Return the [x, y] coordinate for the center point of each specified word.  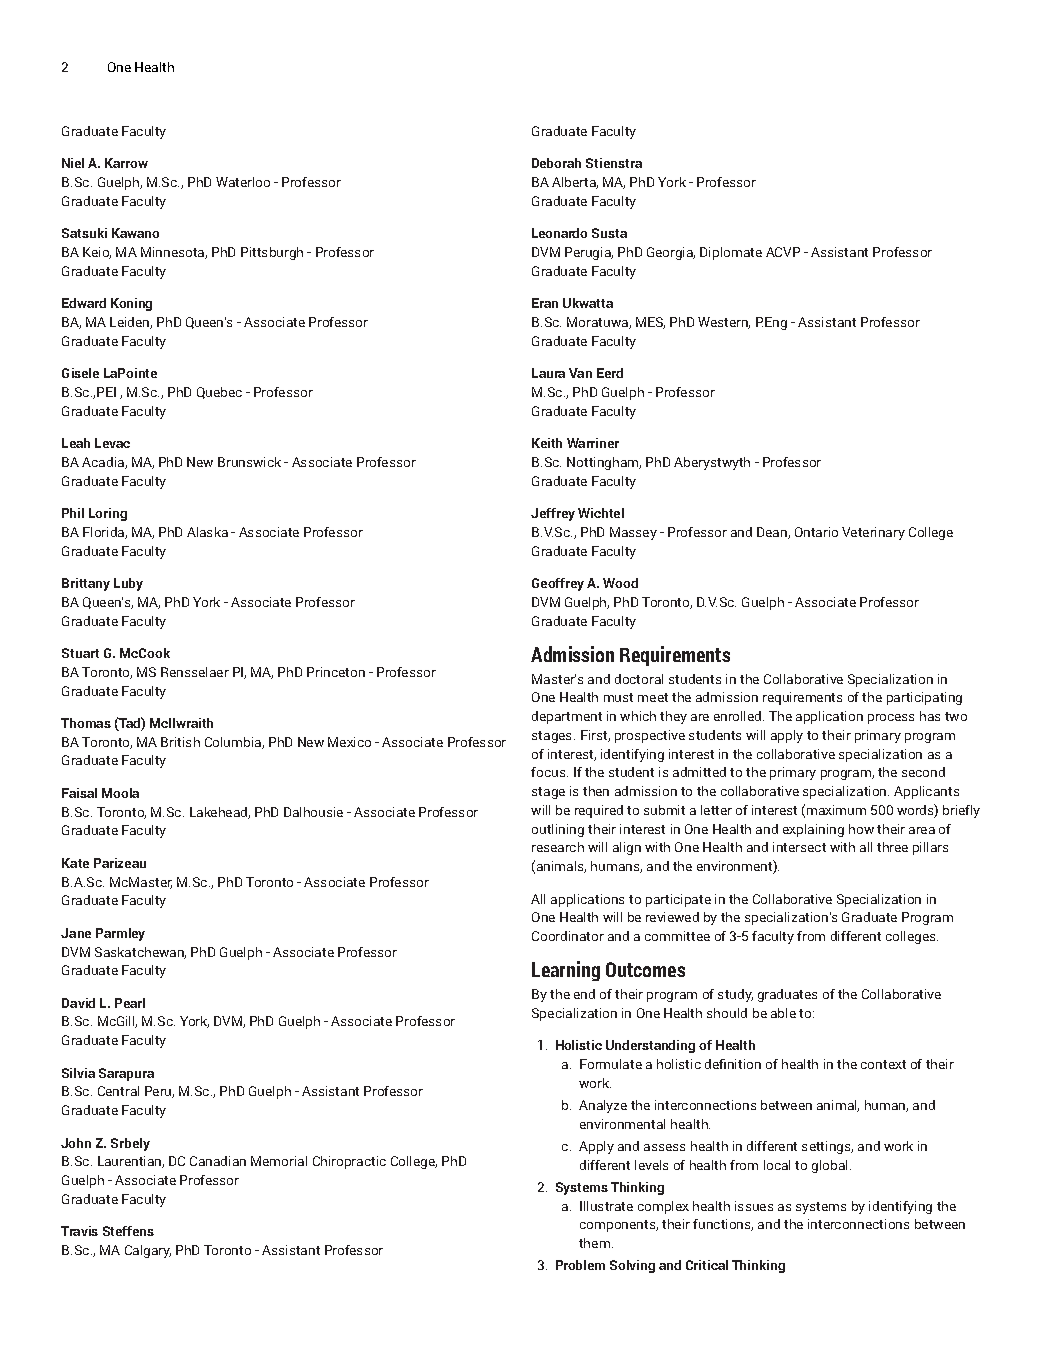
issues [754, 1206]
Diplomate [731, 253]
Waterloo [243, 182]
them [594, 1243]
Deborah [556, 163]
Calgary [148, 1251]
